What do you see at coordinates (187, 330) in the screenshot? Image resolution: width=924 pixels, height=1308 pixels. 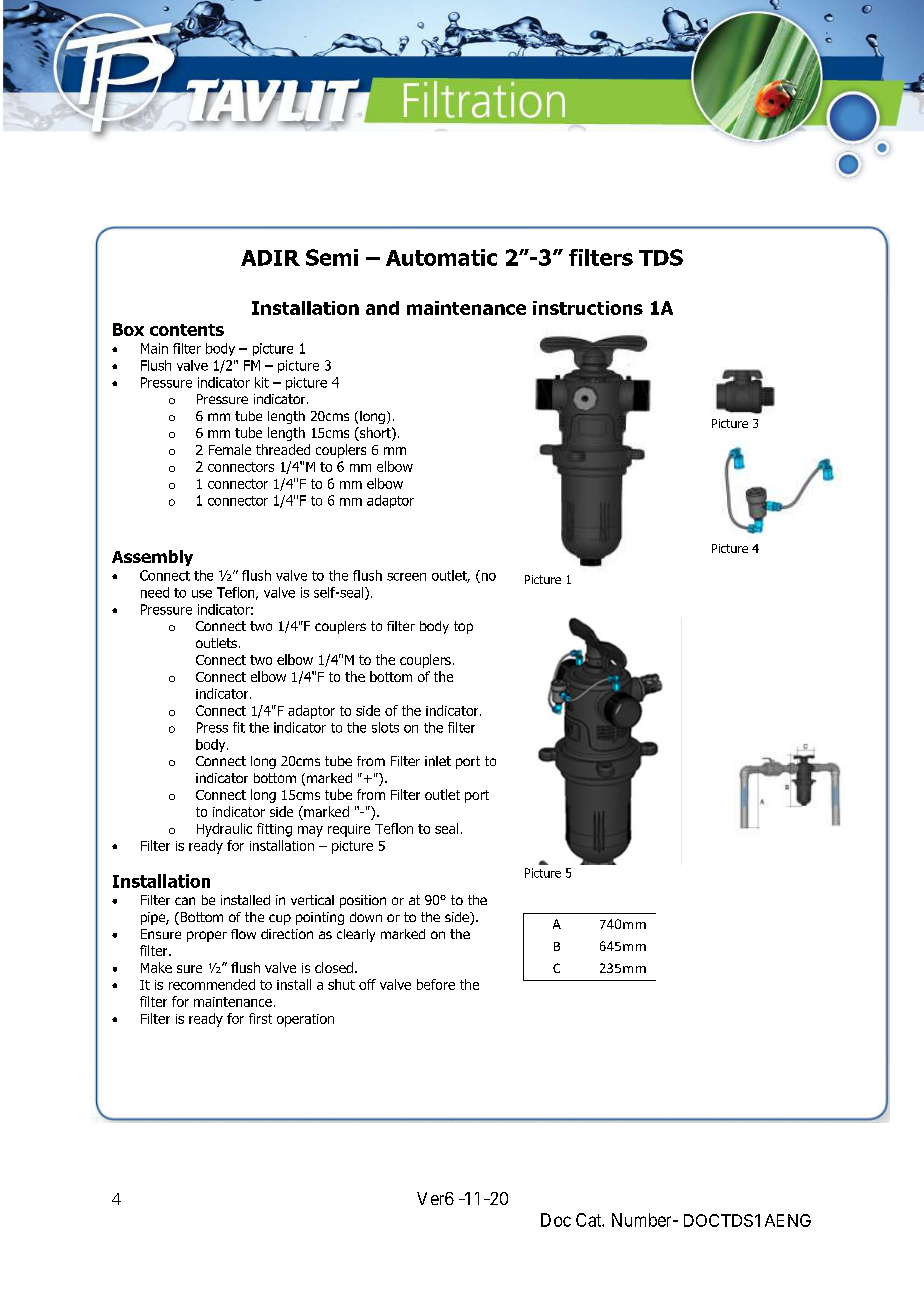 I see `contents` at bounding box center [187, 330].
